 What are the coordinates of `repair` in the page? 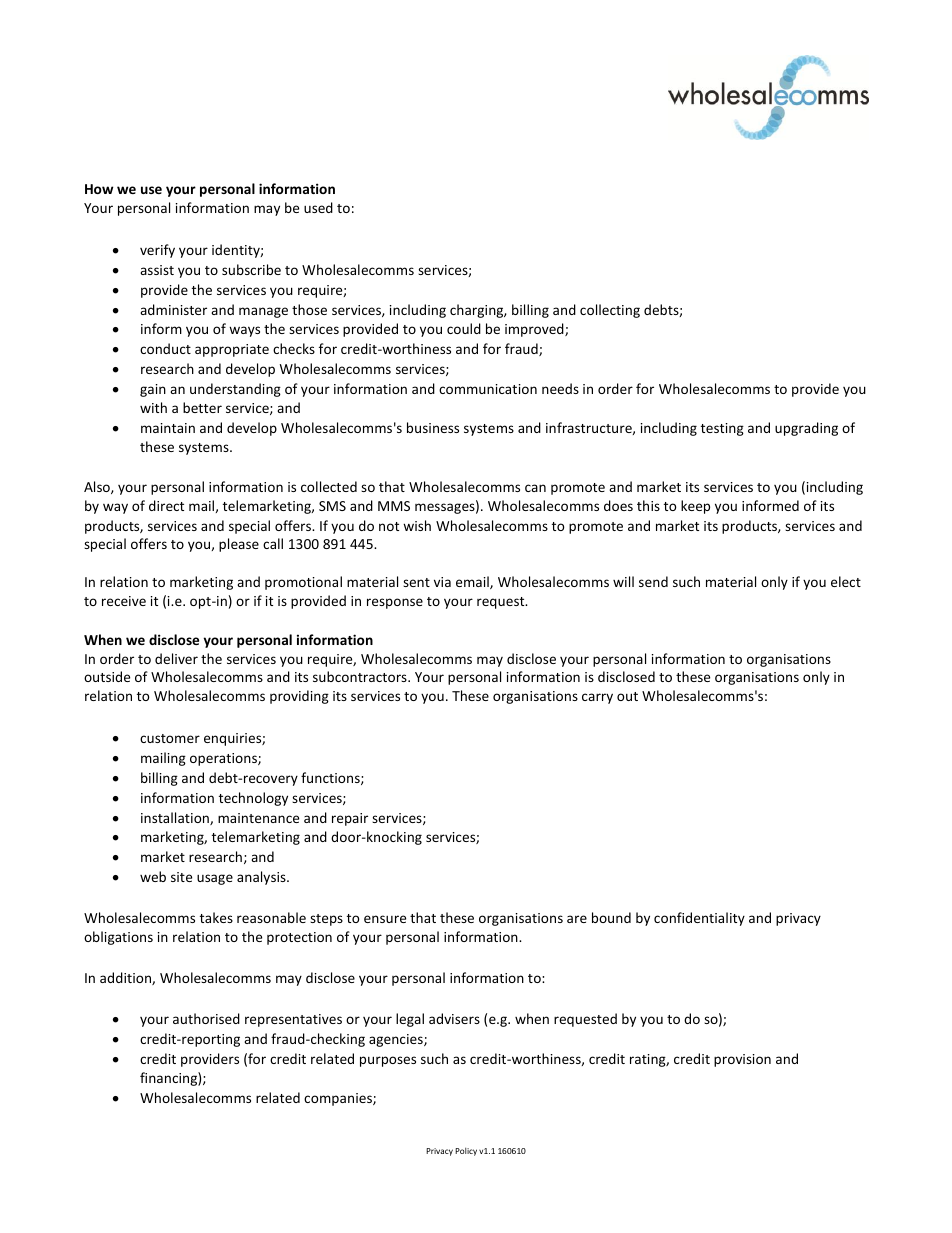 It's located at (350, 819).
